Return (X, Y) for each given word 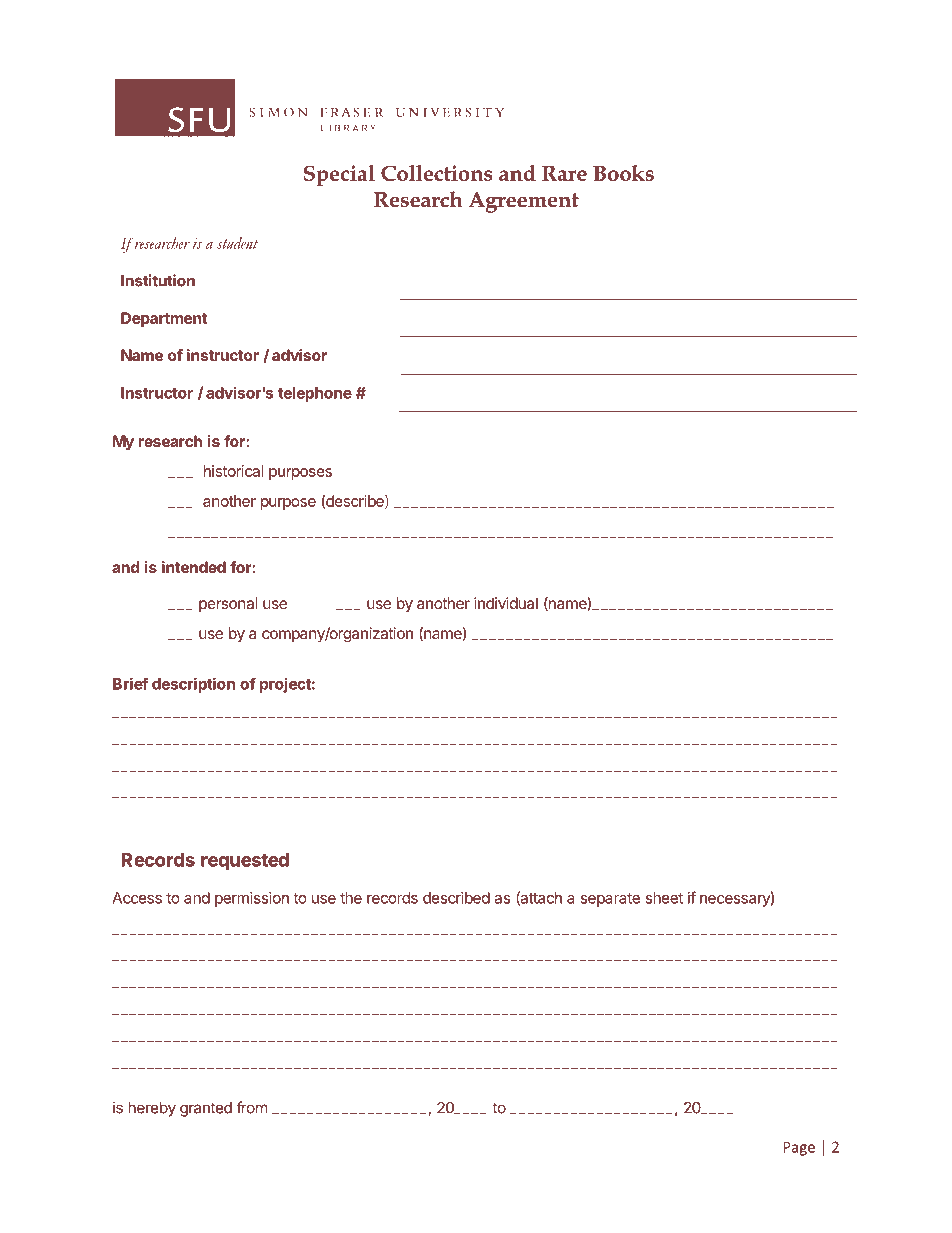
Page (799, 1148)
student (237, 243)
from (252, 1107)
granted (206, 1109)
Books (623, 173)
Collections (437, 173)
